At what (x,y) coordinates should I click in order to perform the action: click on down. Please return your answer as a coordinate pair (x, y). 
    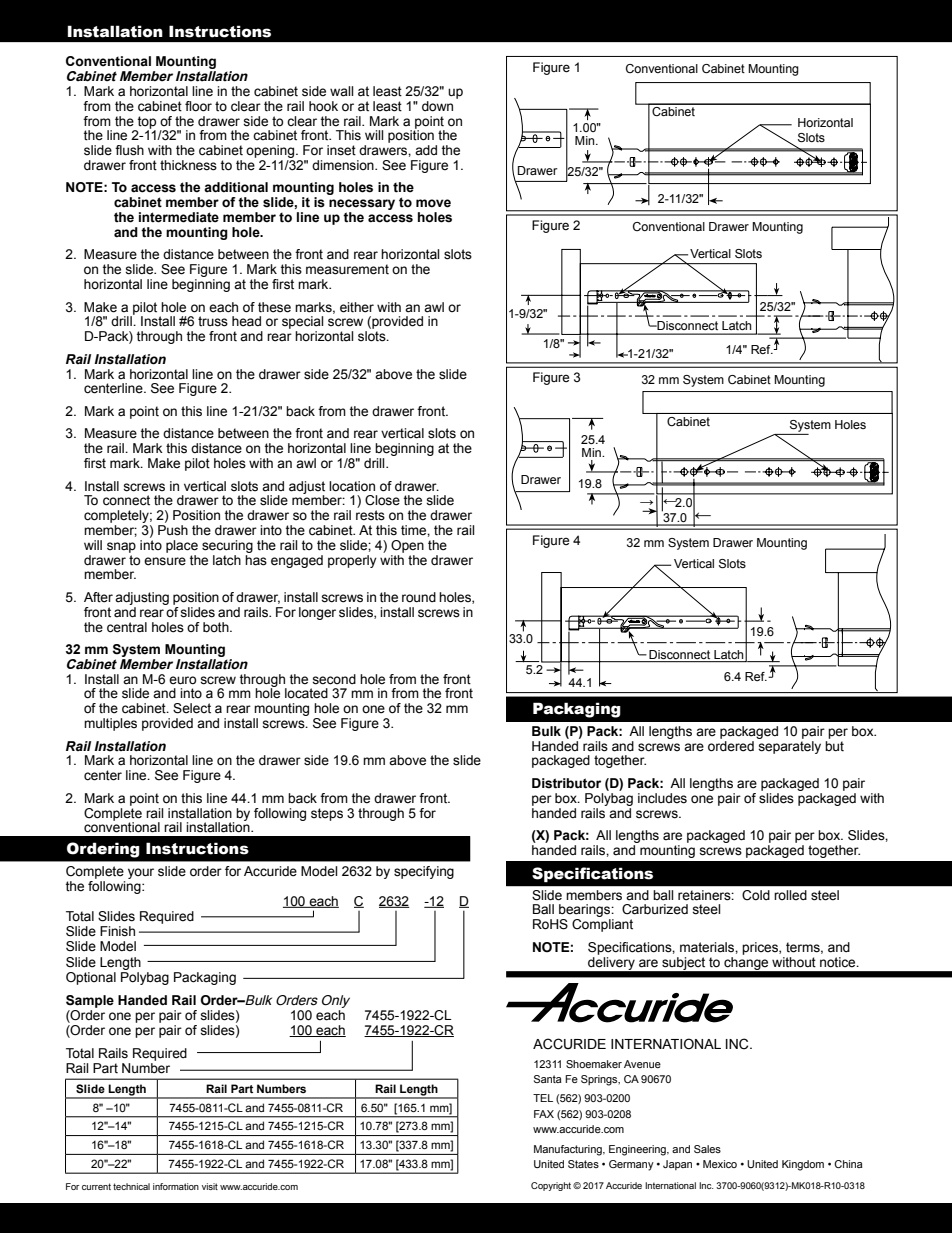
    Looking at the image, I should click on (437, 106).
